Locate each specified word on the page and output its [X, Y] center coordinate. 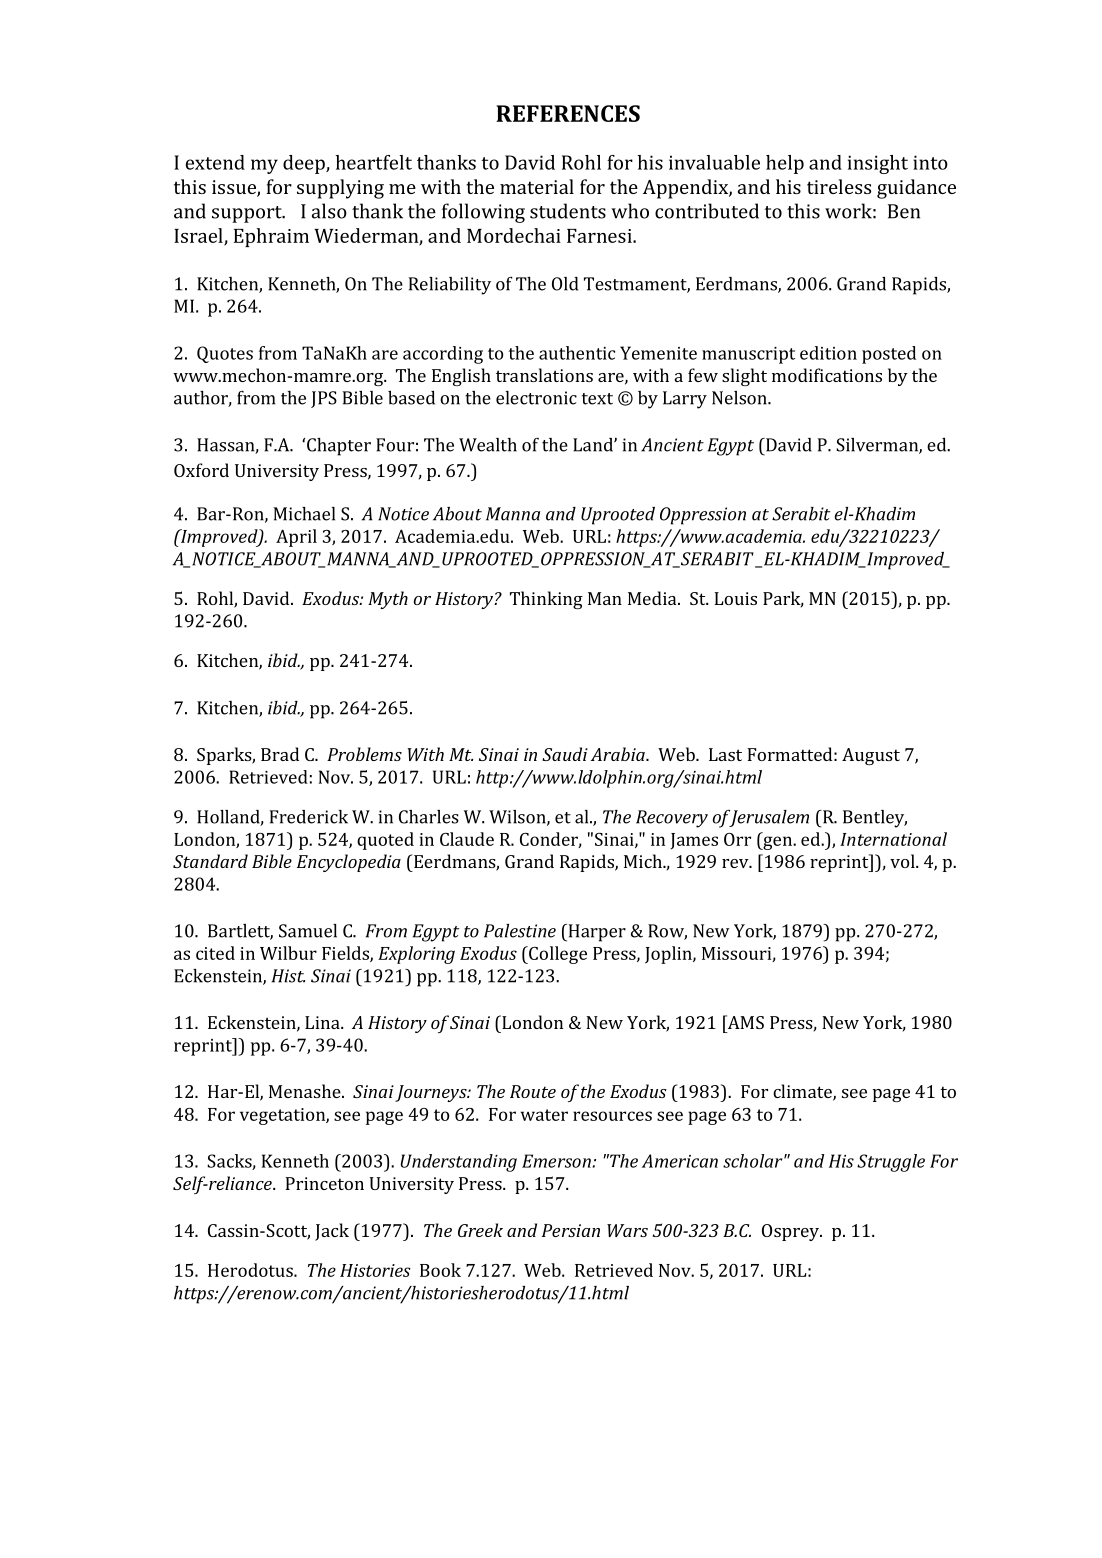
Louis [736, 598]
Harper [596, 933]
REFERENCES [568, 113]
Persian [571, 1230]
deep [305, 164]
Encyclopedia [349, 863]
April [296, 538]
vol [903, 861]
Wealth [488, 445]
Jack [332, 1232]
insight [878, 164]
